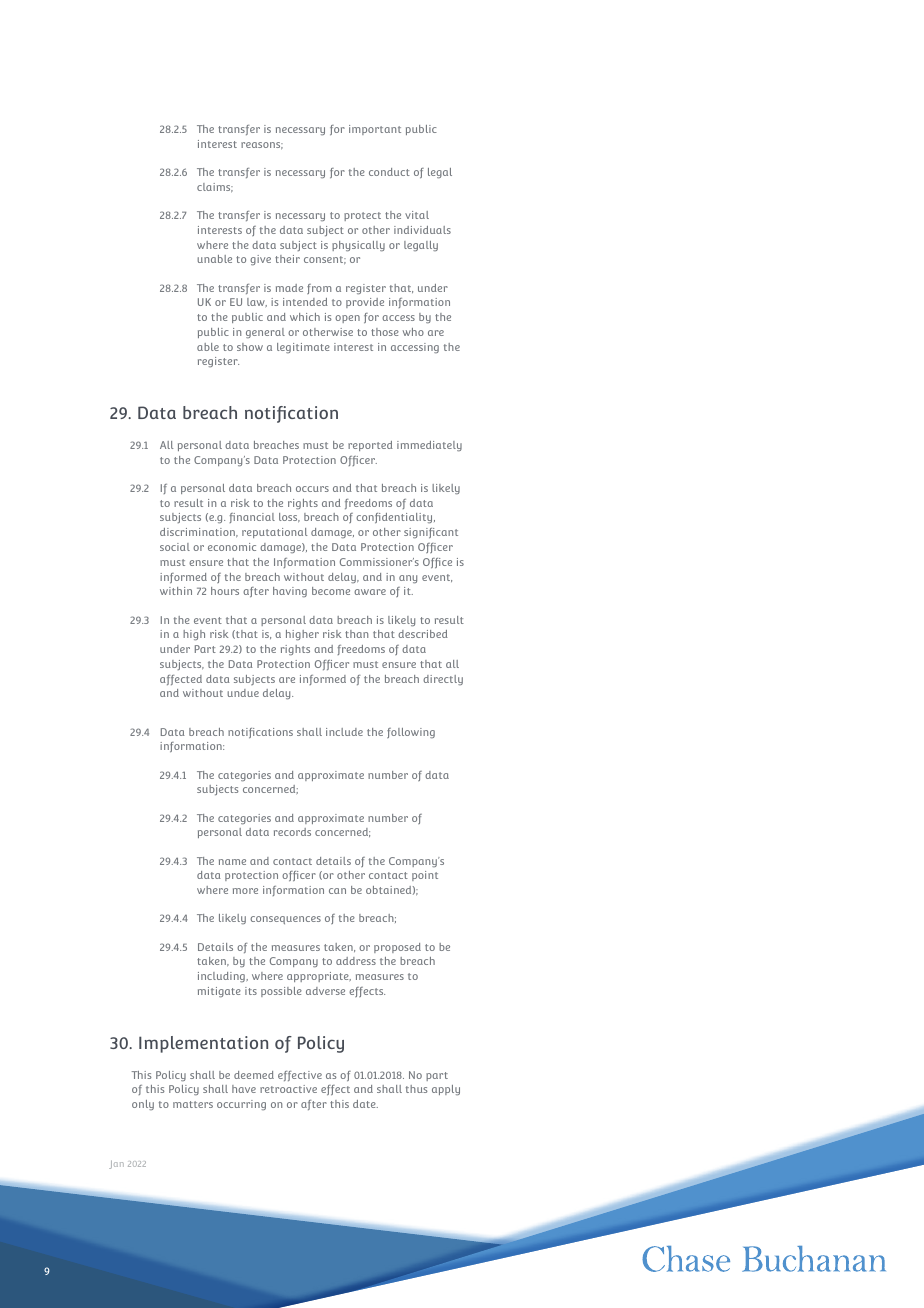 This document has height=1308, width=924. I want to click on social, so click(175, 547).
